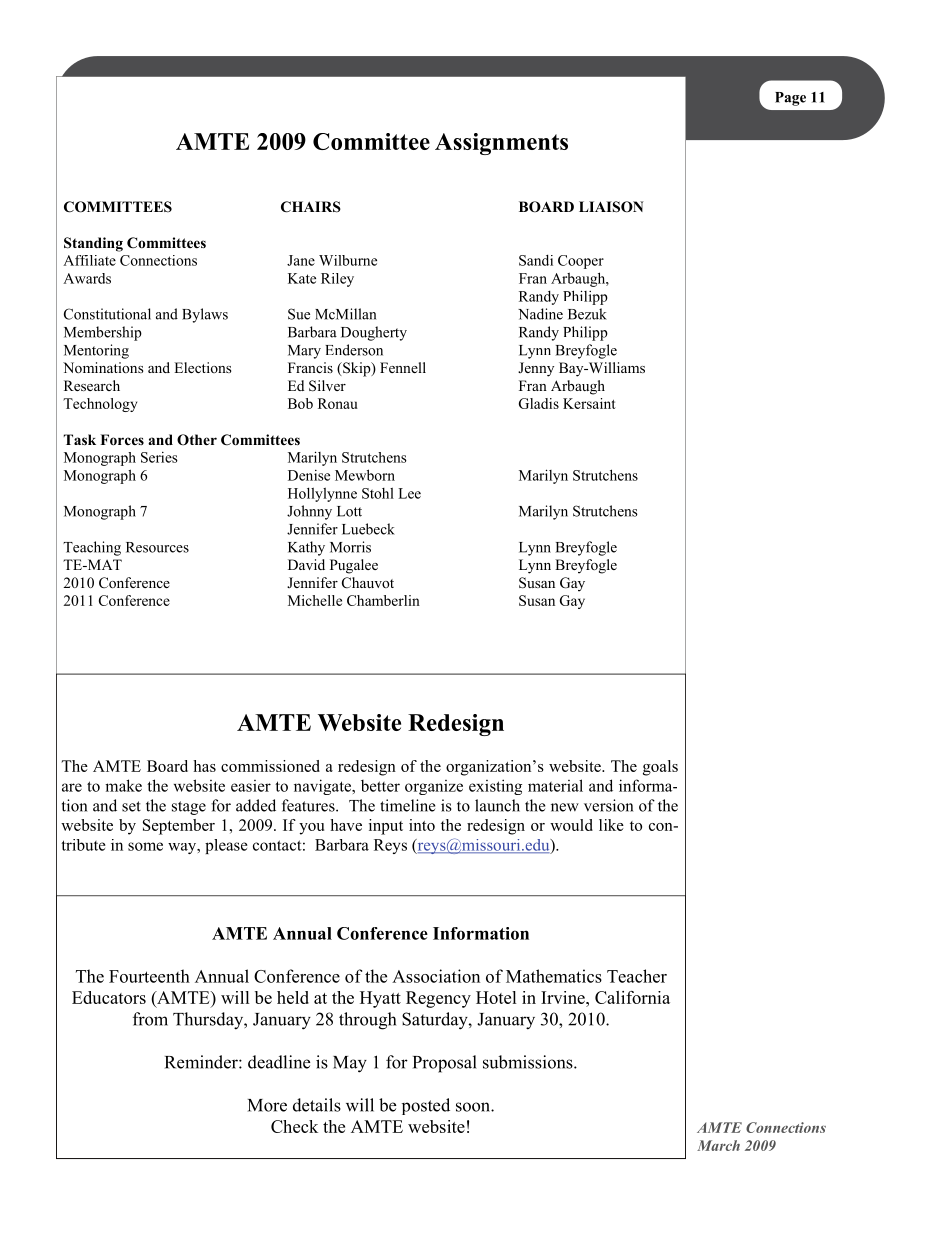 The image size is (952, 1233). I want to click on Standing, so click(93, 244).
